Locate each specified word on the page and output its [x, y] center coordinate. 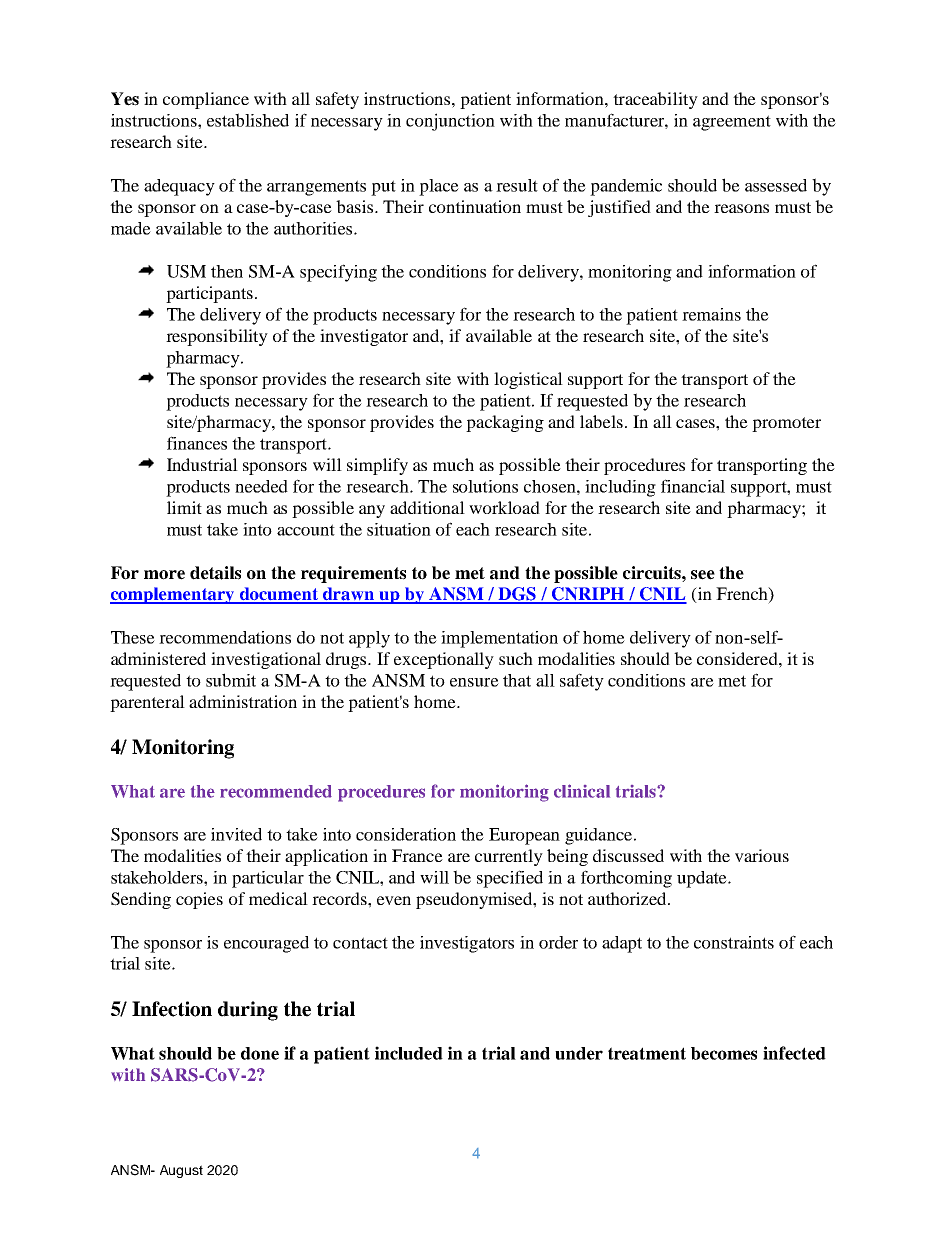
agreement [732, 123]
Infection [172, 1009]
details [215, 573]
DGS [517, 595]
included [409, 1053]
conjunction [450, 122]
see [703, 575]
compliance [206, 100]
